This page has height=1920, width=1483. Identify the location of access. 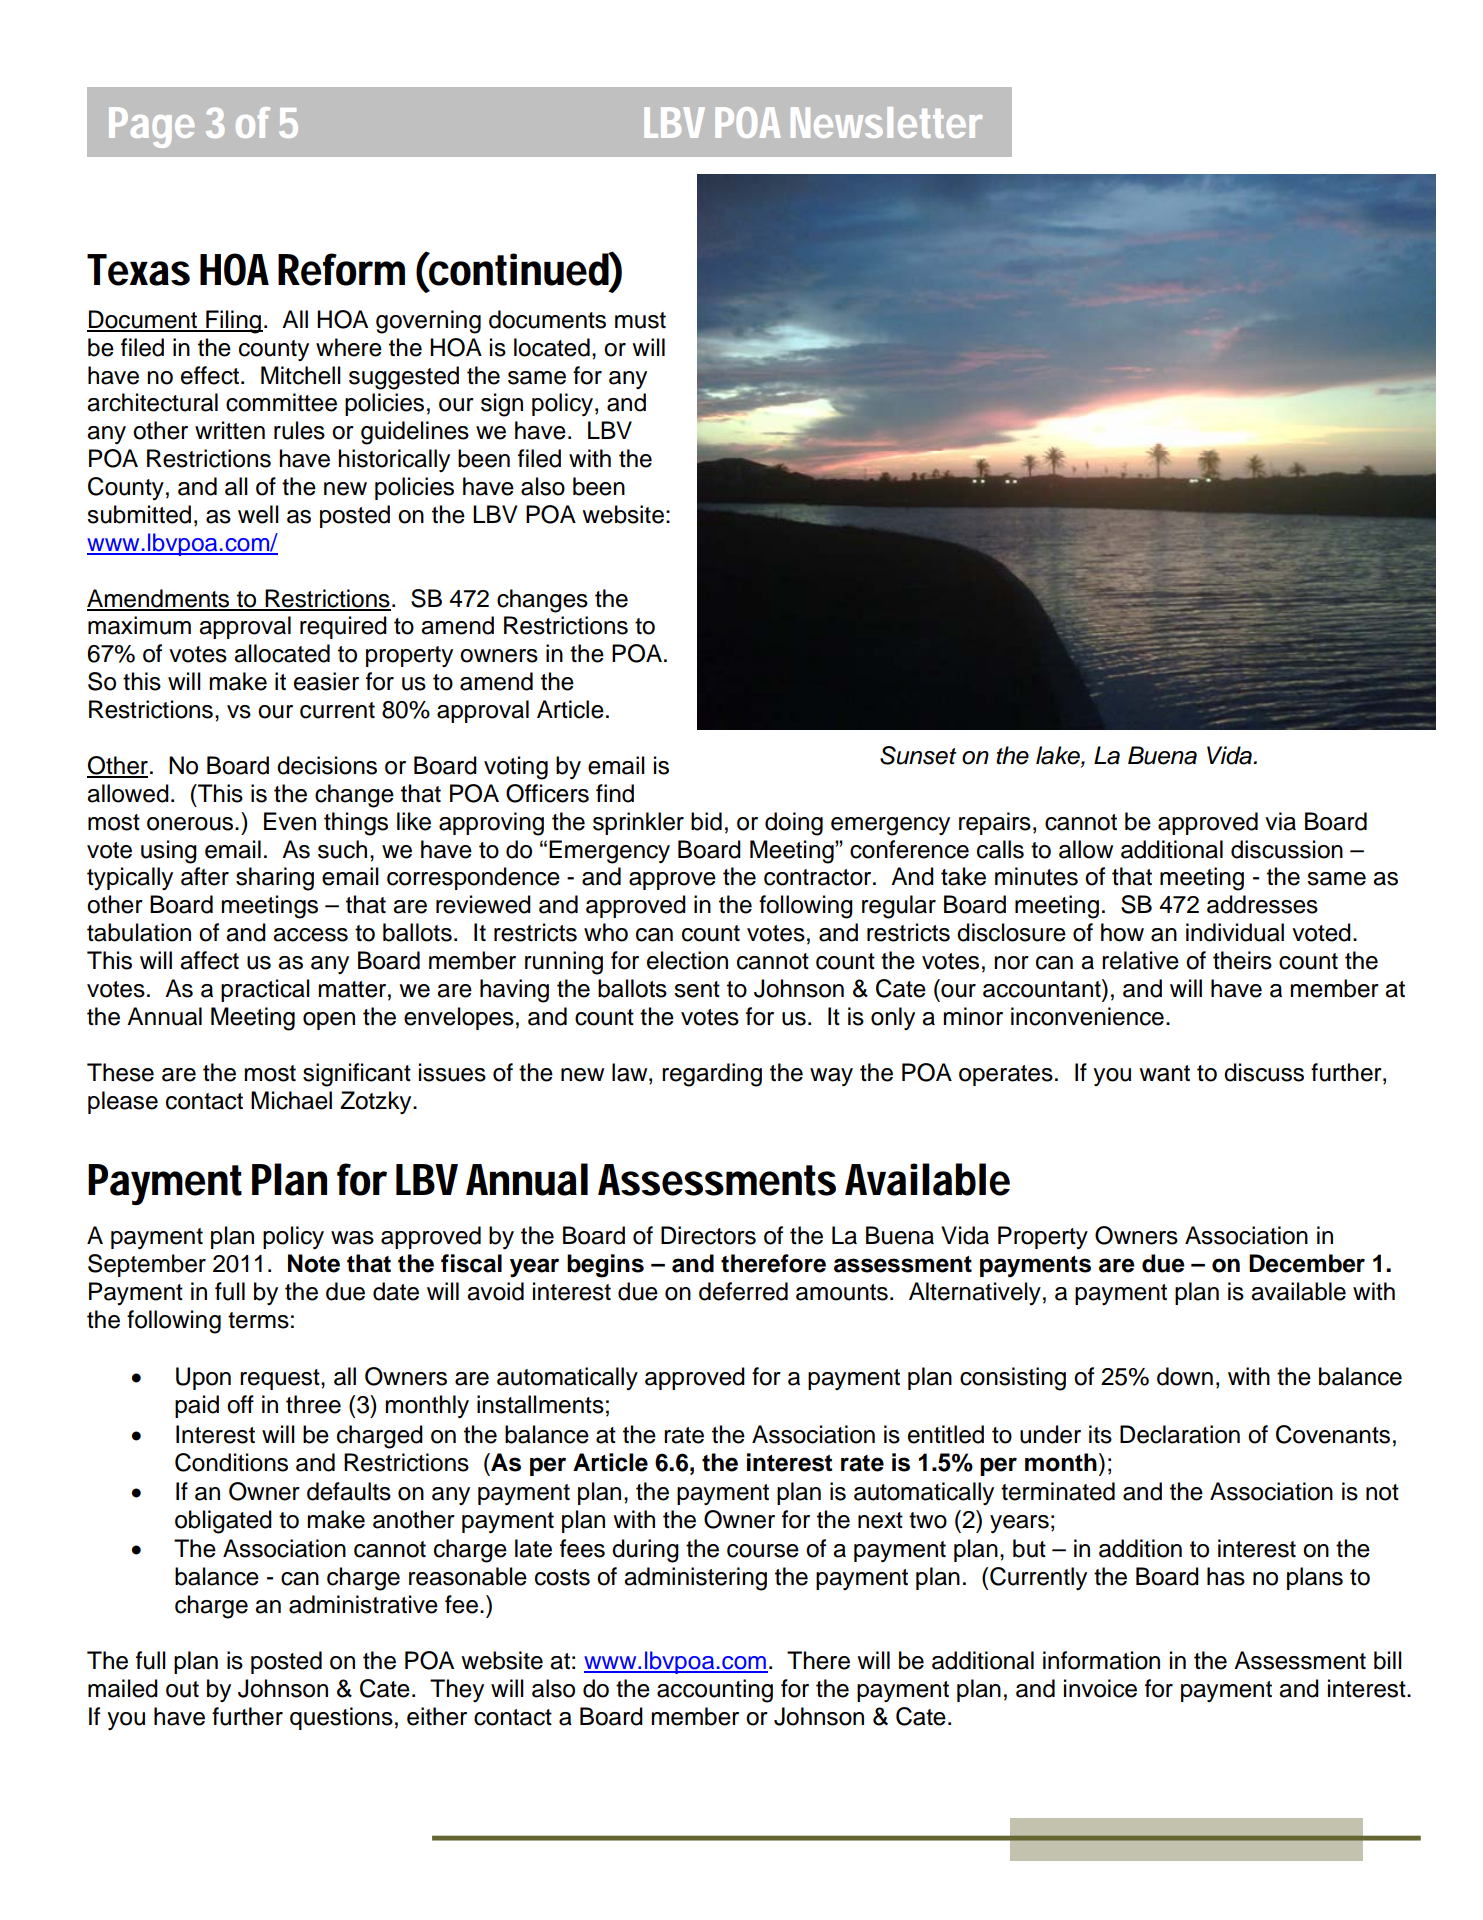
(310, 935).
